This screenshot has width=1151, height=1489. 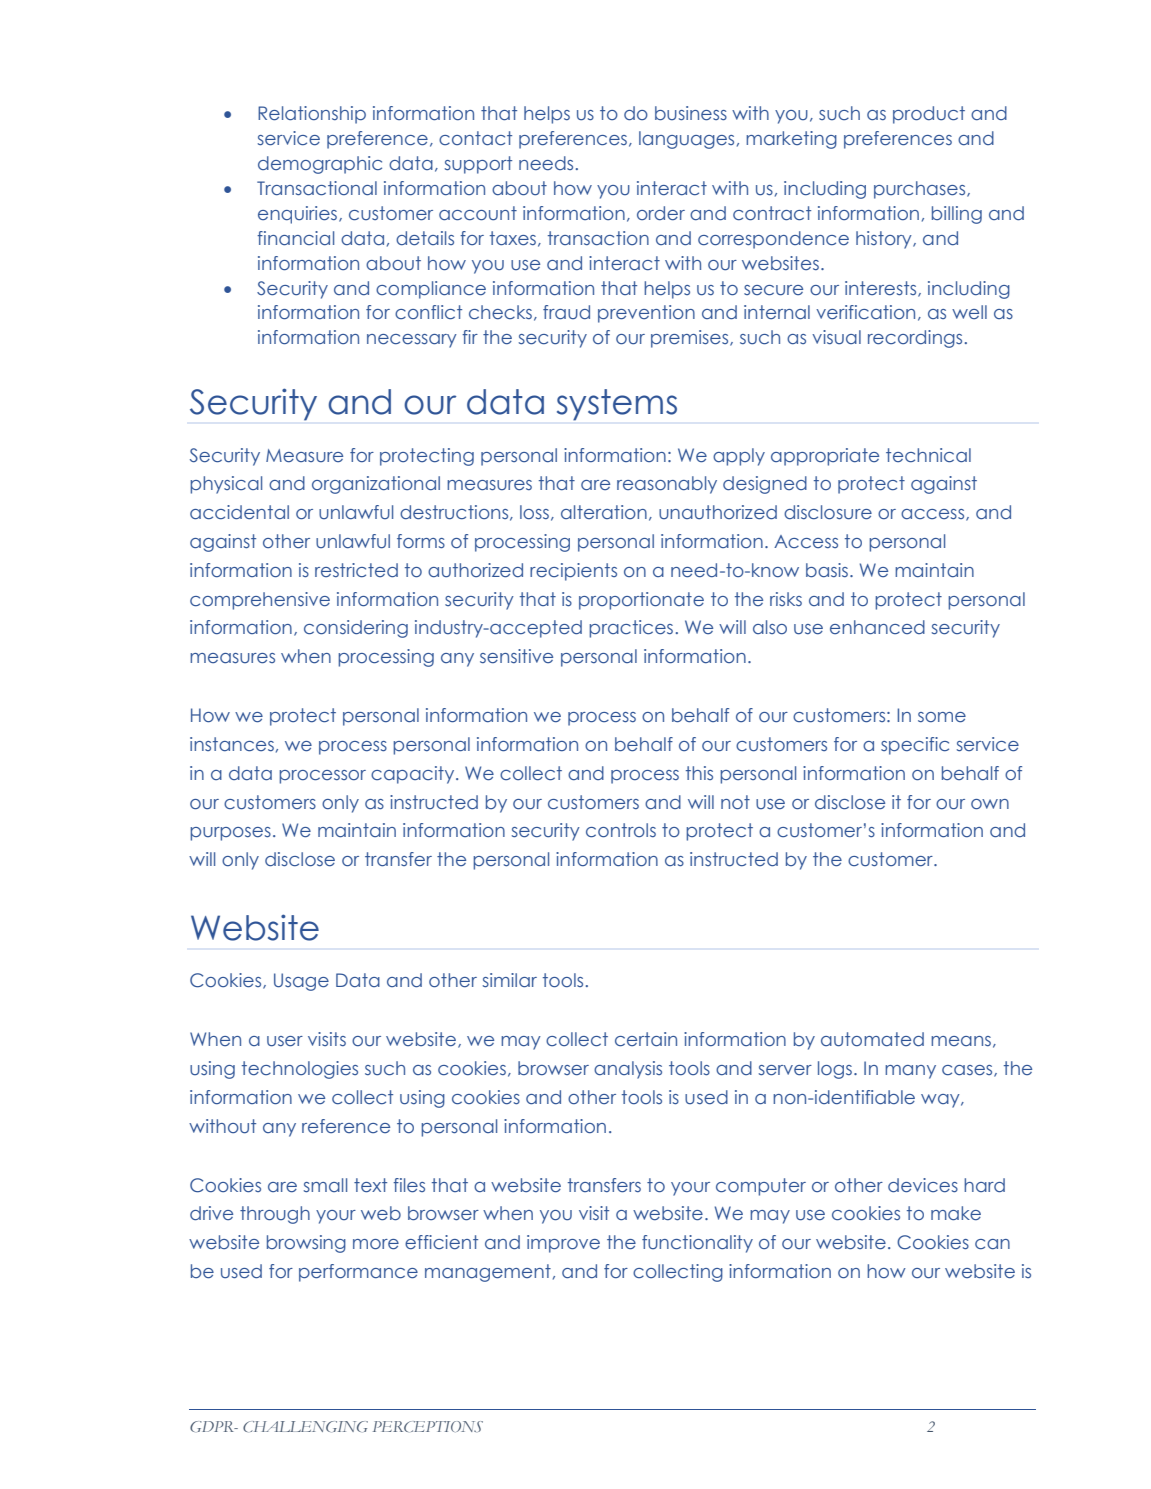 I want to click on organizational, so click(x=376, y=485).
